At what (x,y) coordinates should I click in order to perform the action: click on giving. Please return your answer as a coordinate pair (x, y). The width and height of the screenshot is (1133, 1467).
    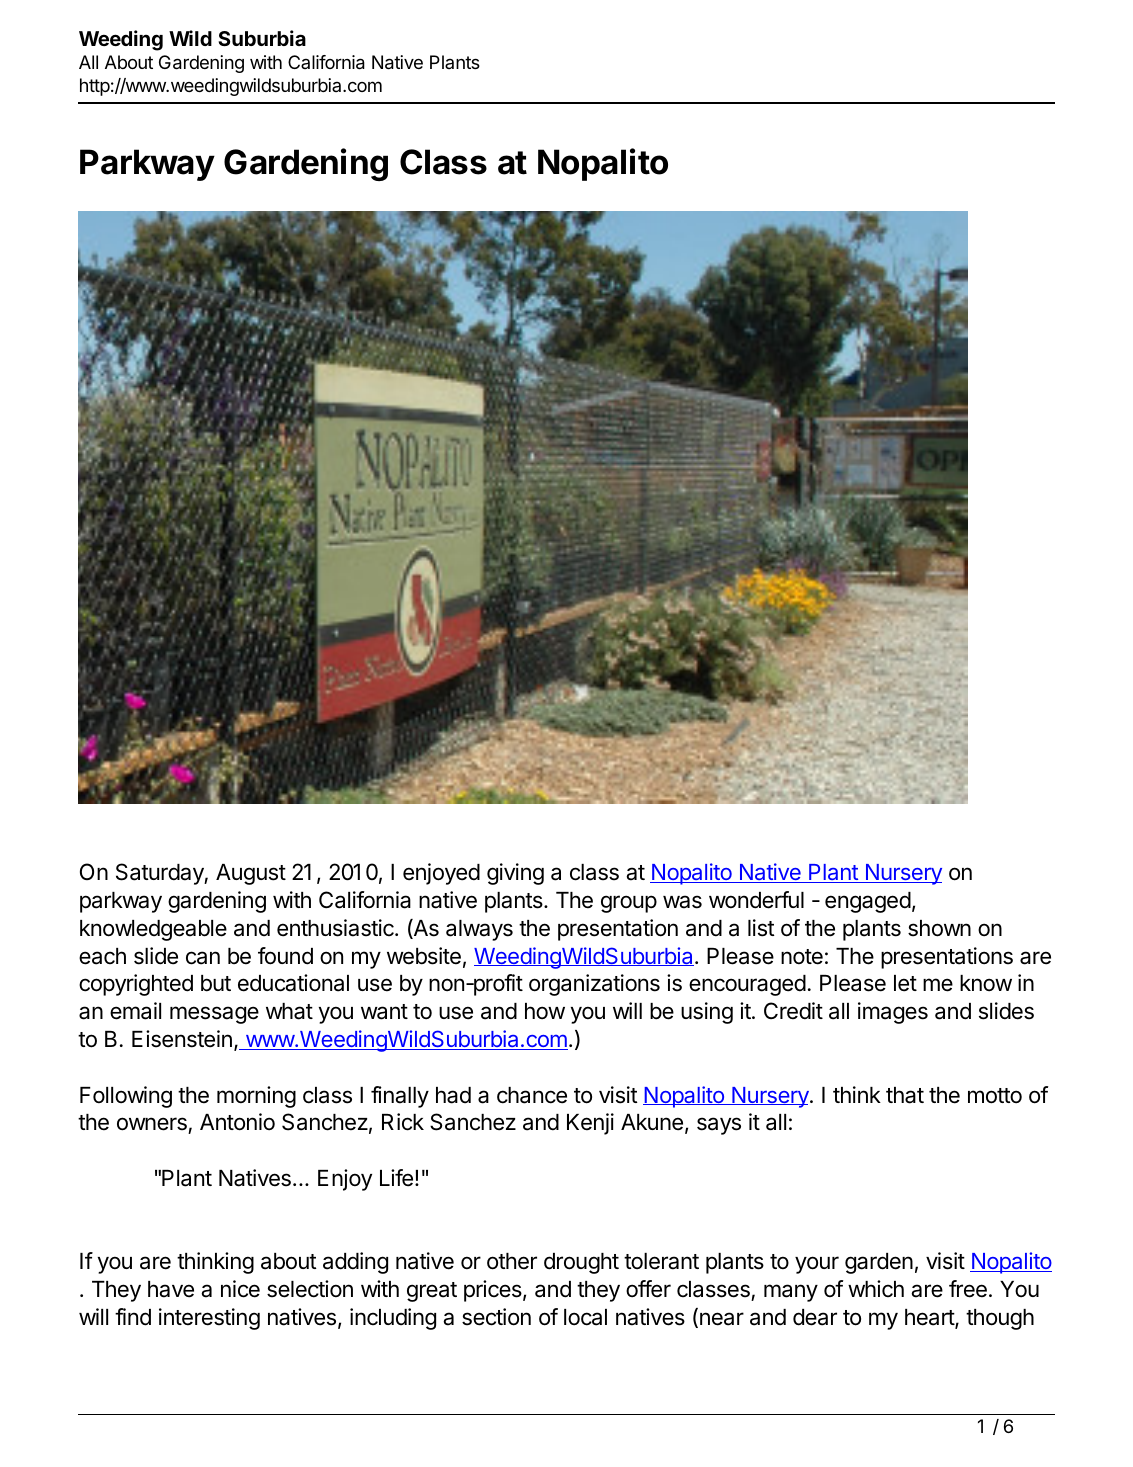
    Looking at the image, I should click on (515, 874).
